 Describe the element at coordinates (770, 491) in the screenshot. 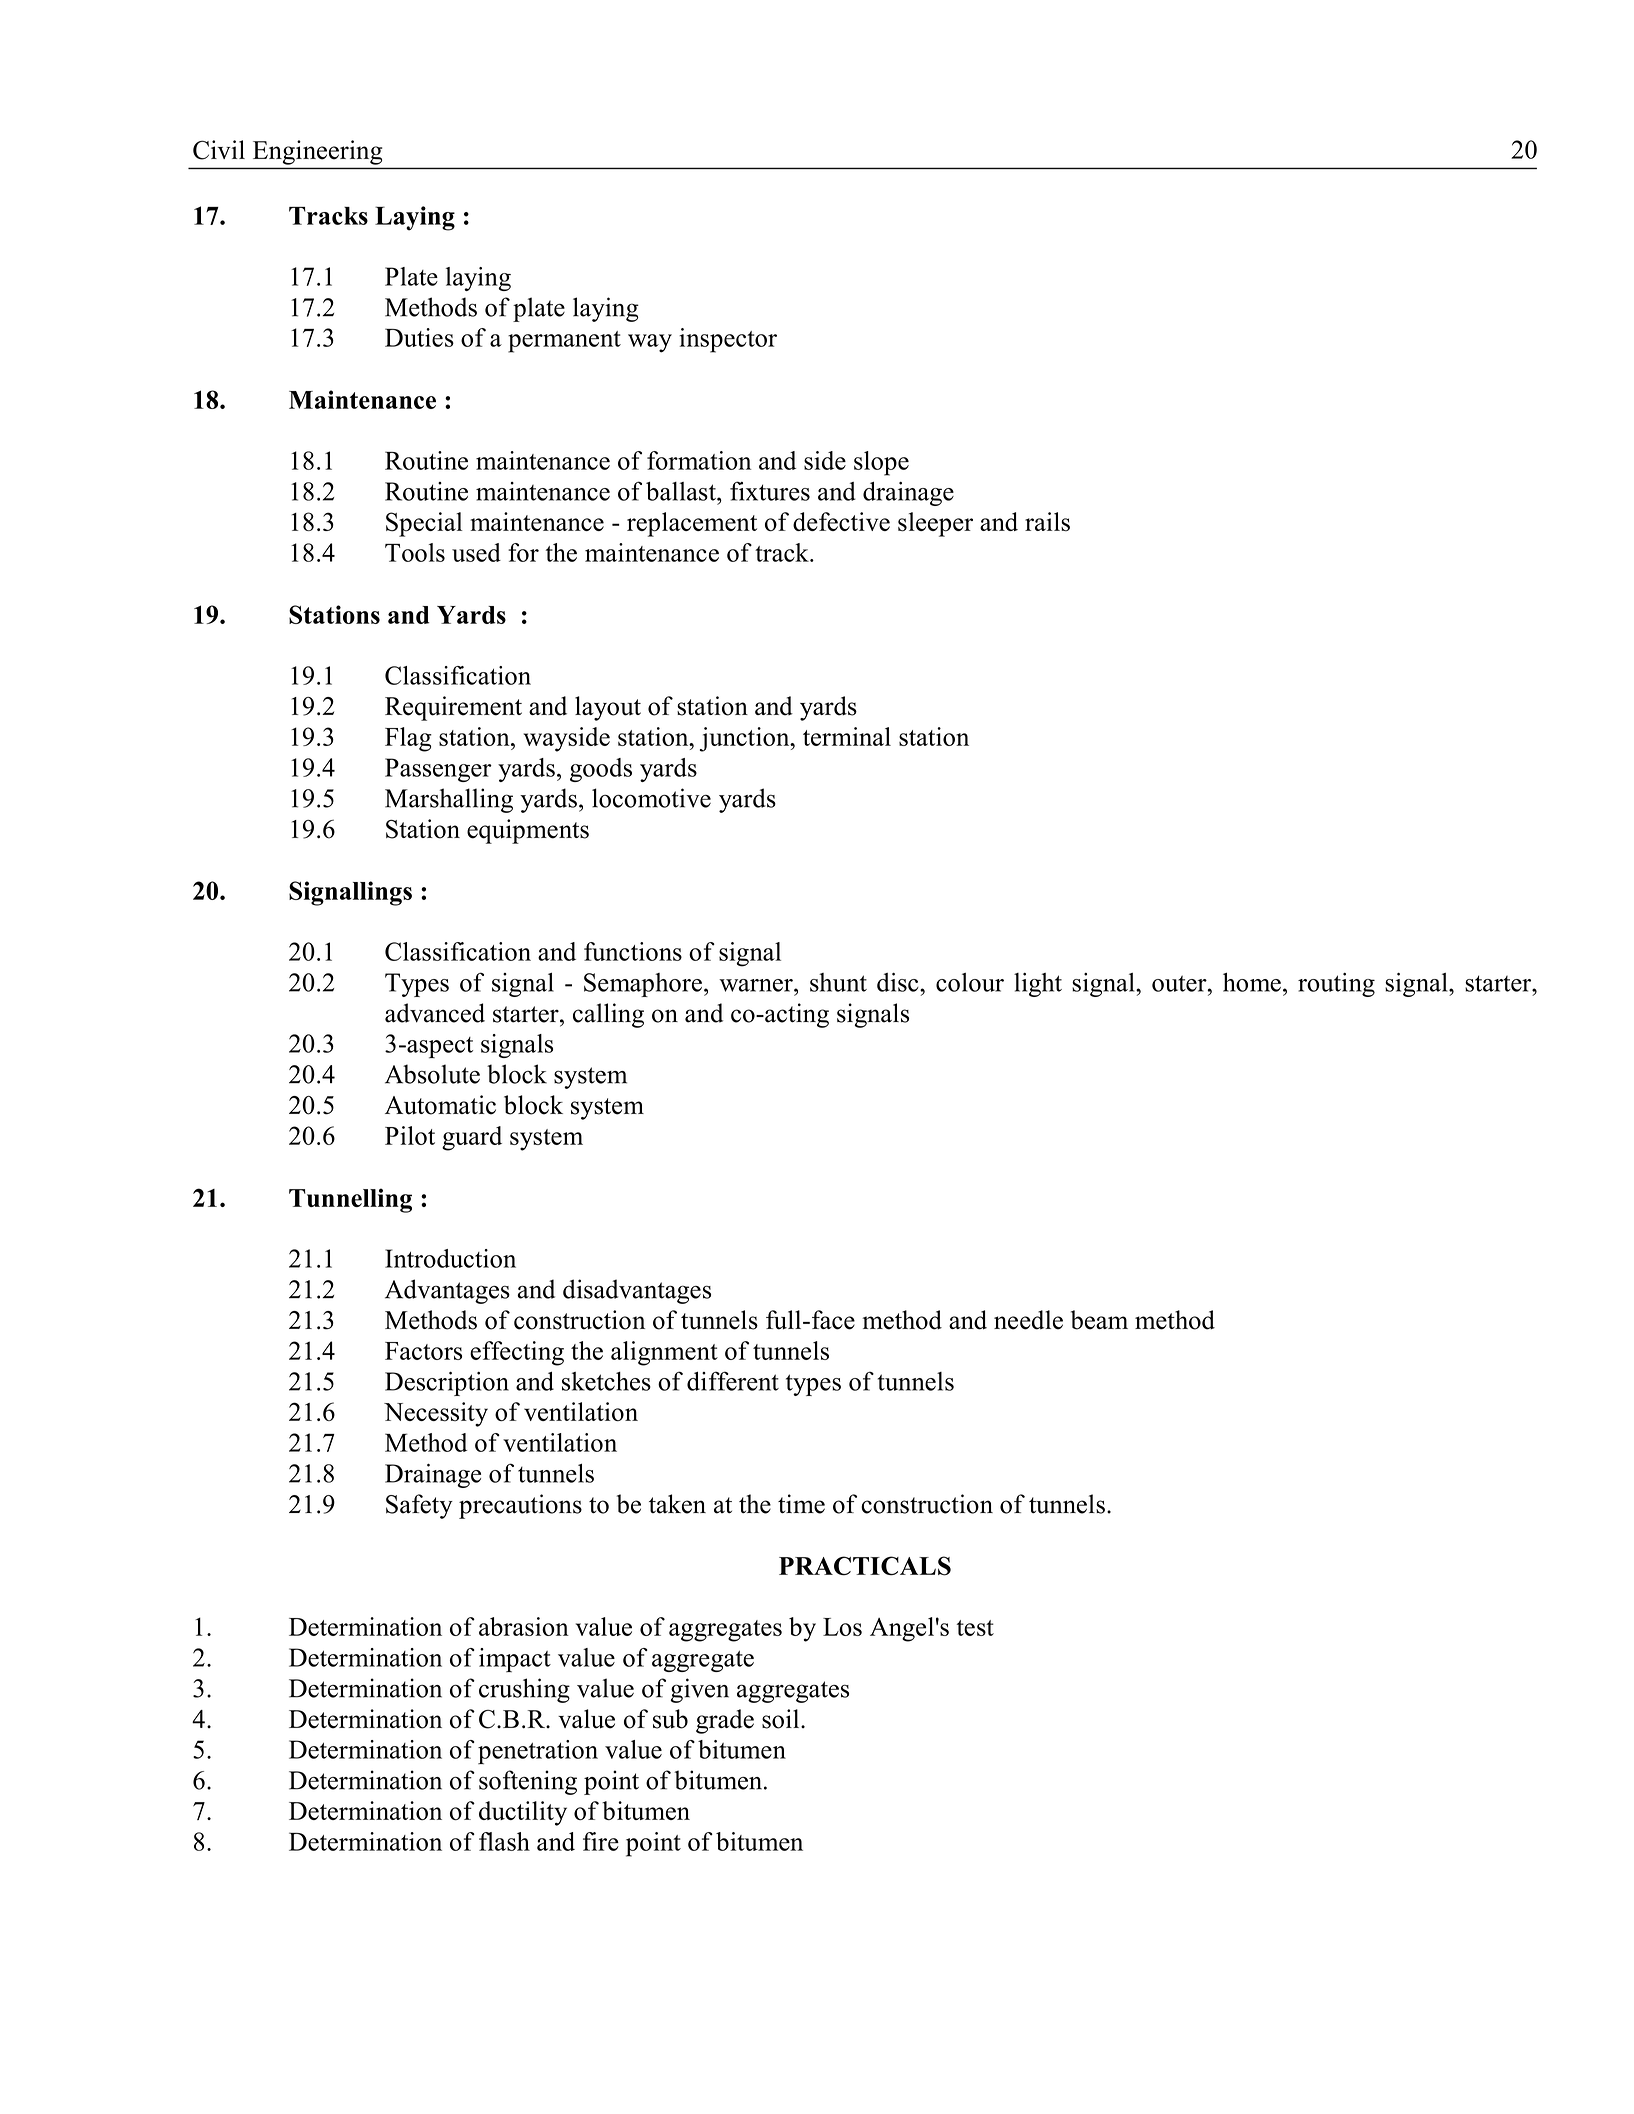

I see `fixtures` at that location.
